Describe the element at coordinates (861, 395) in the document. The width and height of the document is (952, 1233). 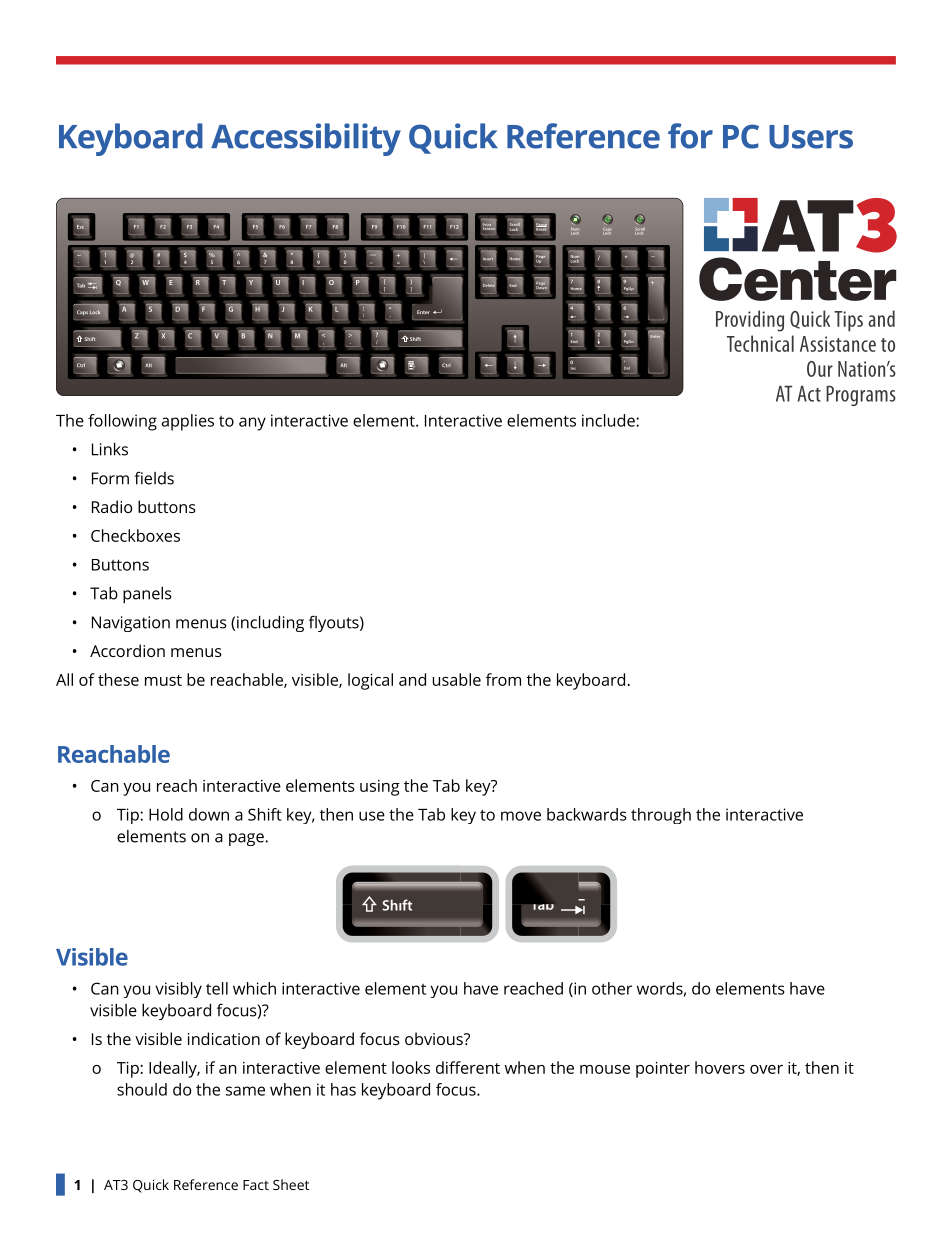
I see `Programs` at that location.
